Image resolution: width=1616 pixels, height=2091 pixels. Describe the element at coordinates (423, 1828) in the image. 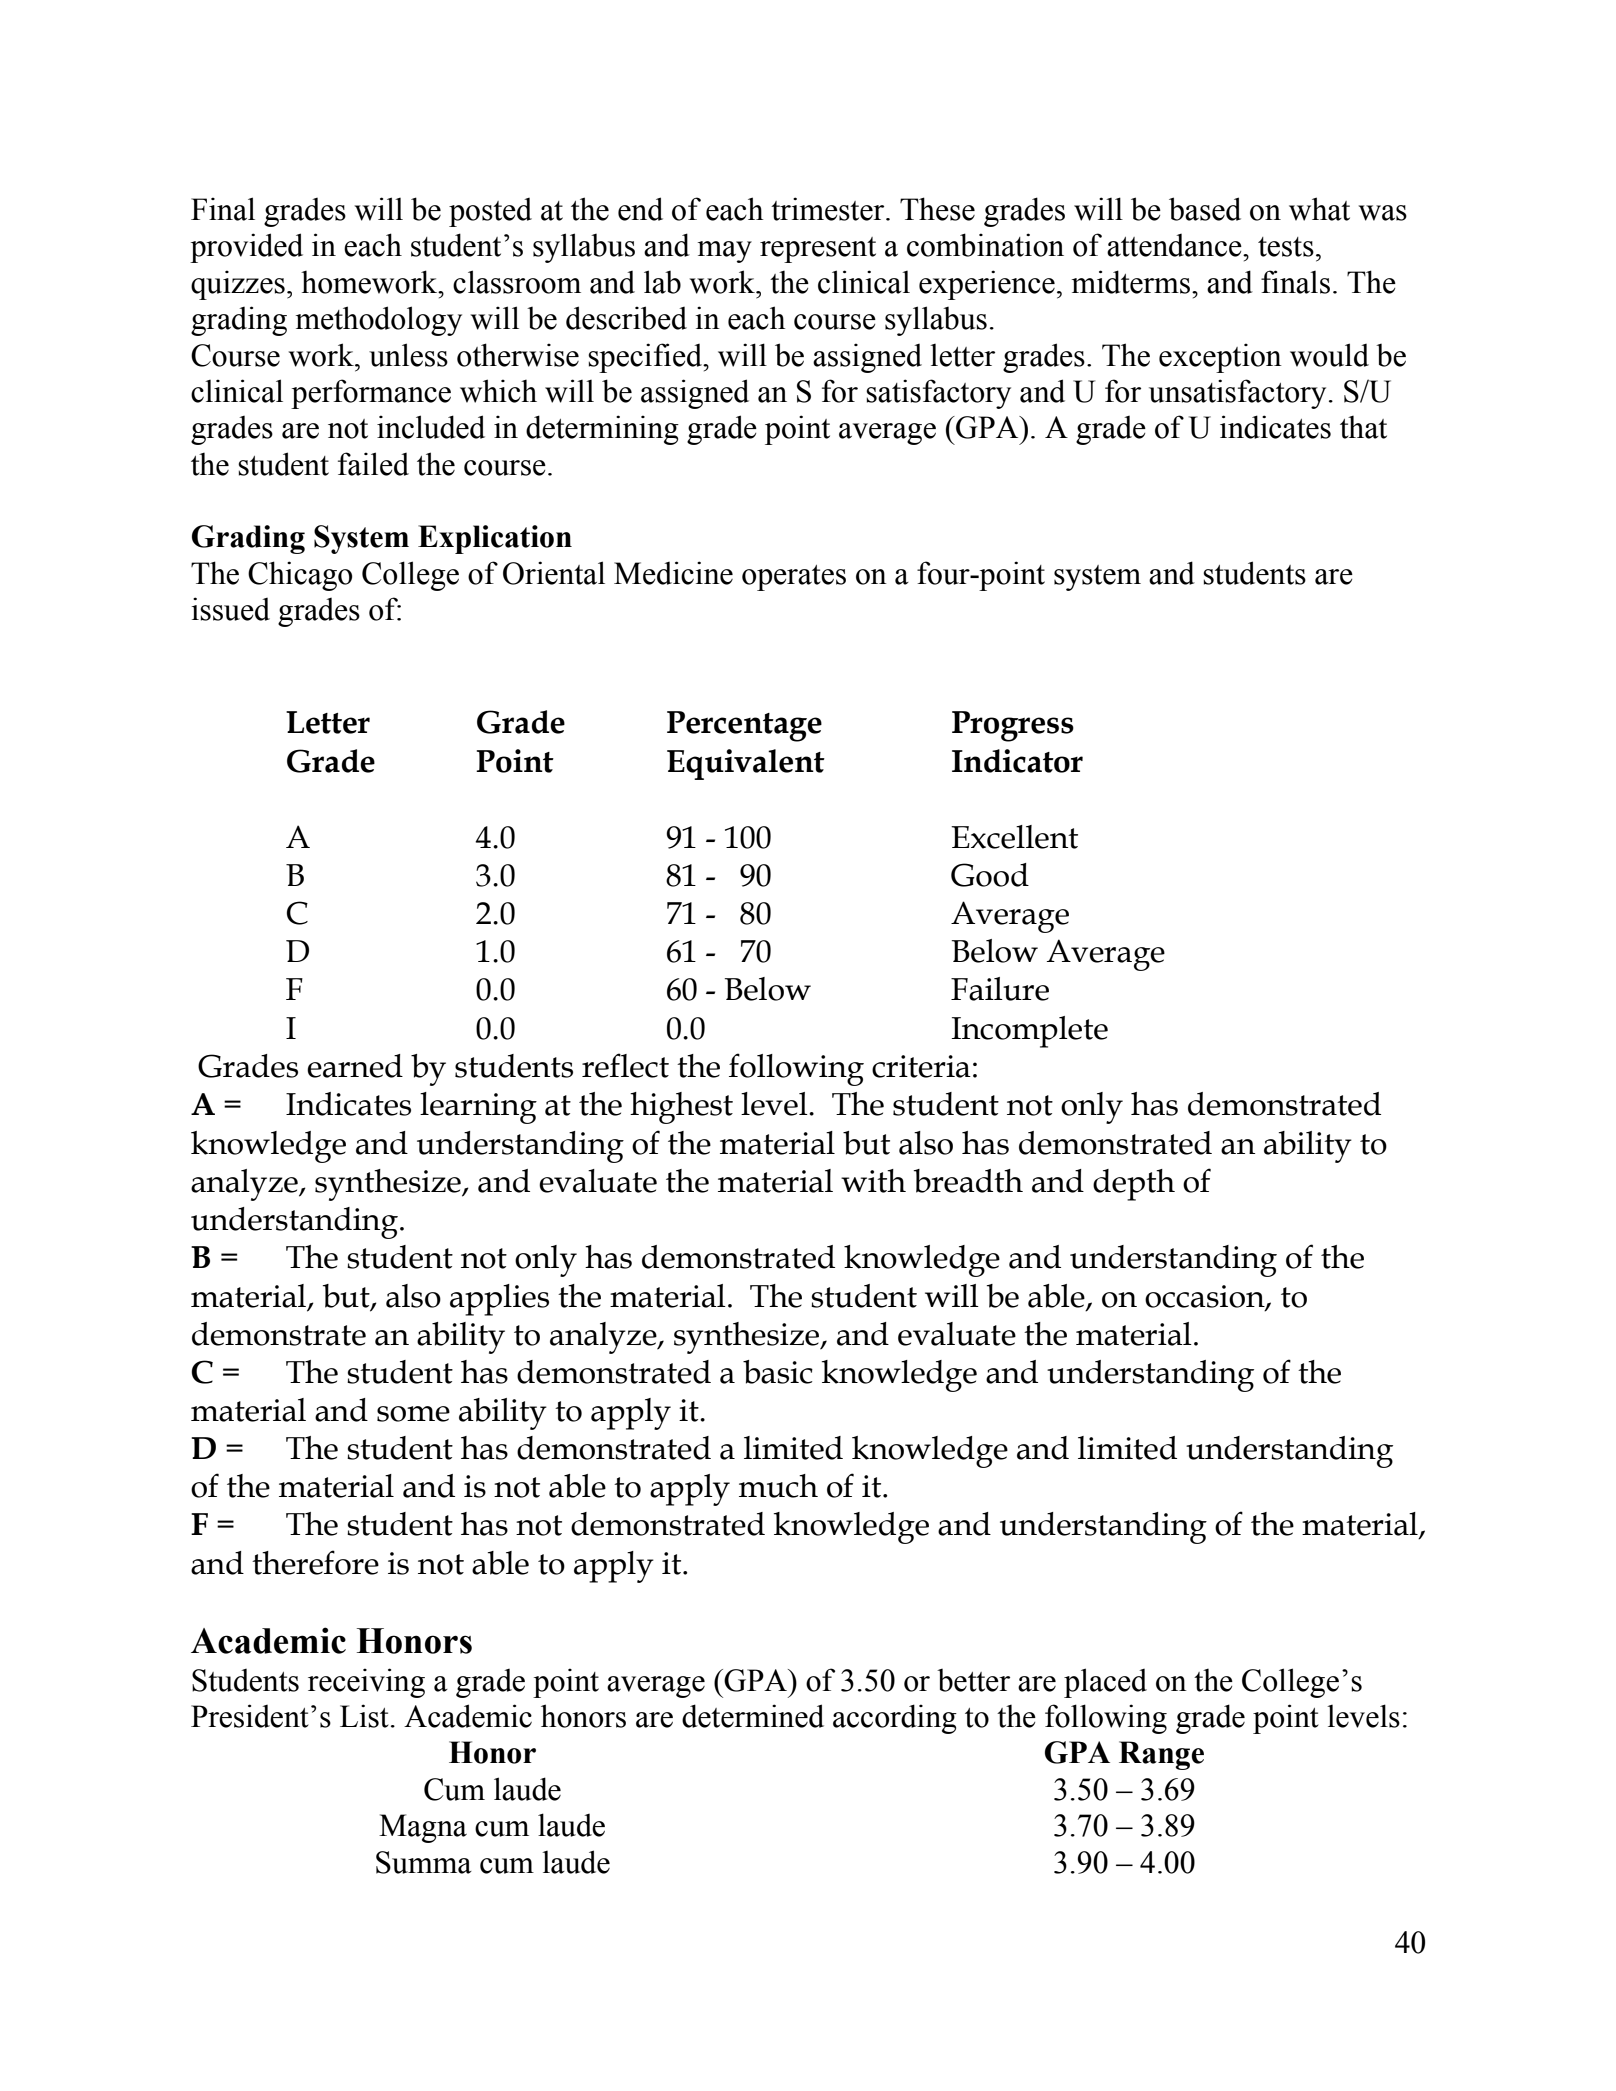

I see `Magna` at that location.
